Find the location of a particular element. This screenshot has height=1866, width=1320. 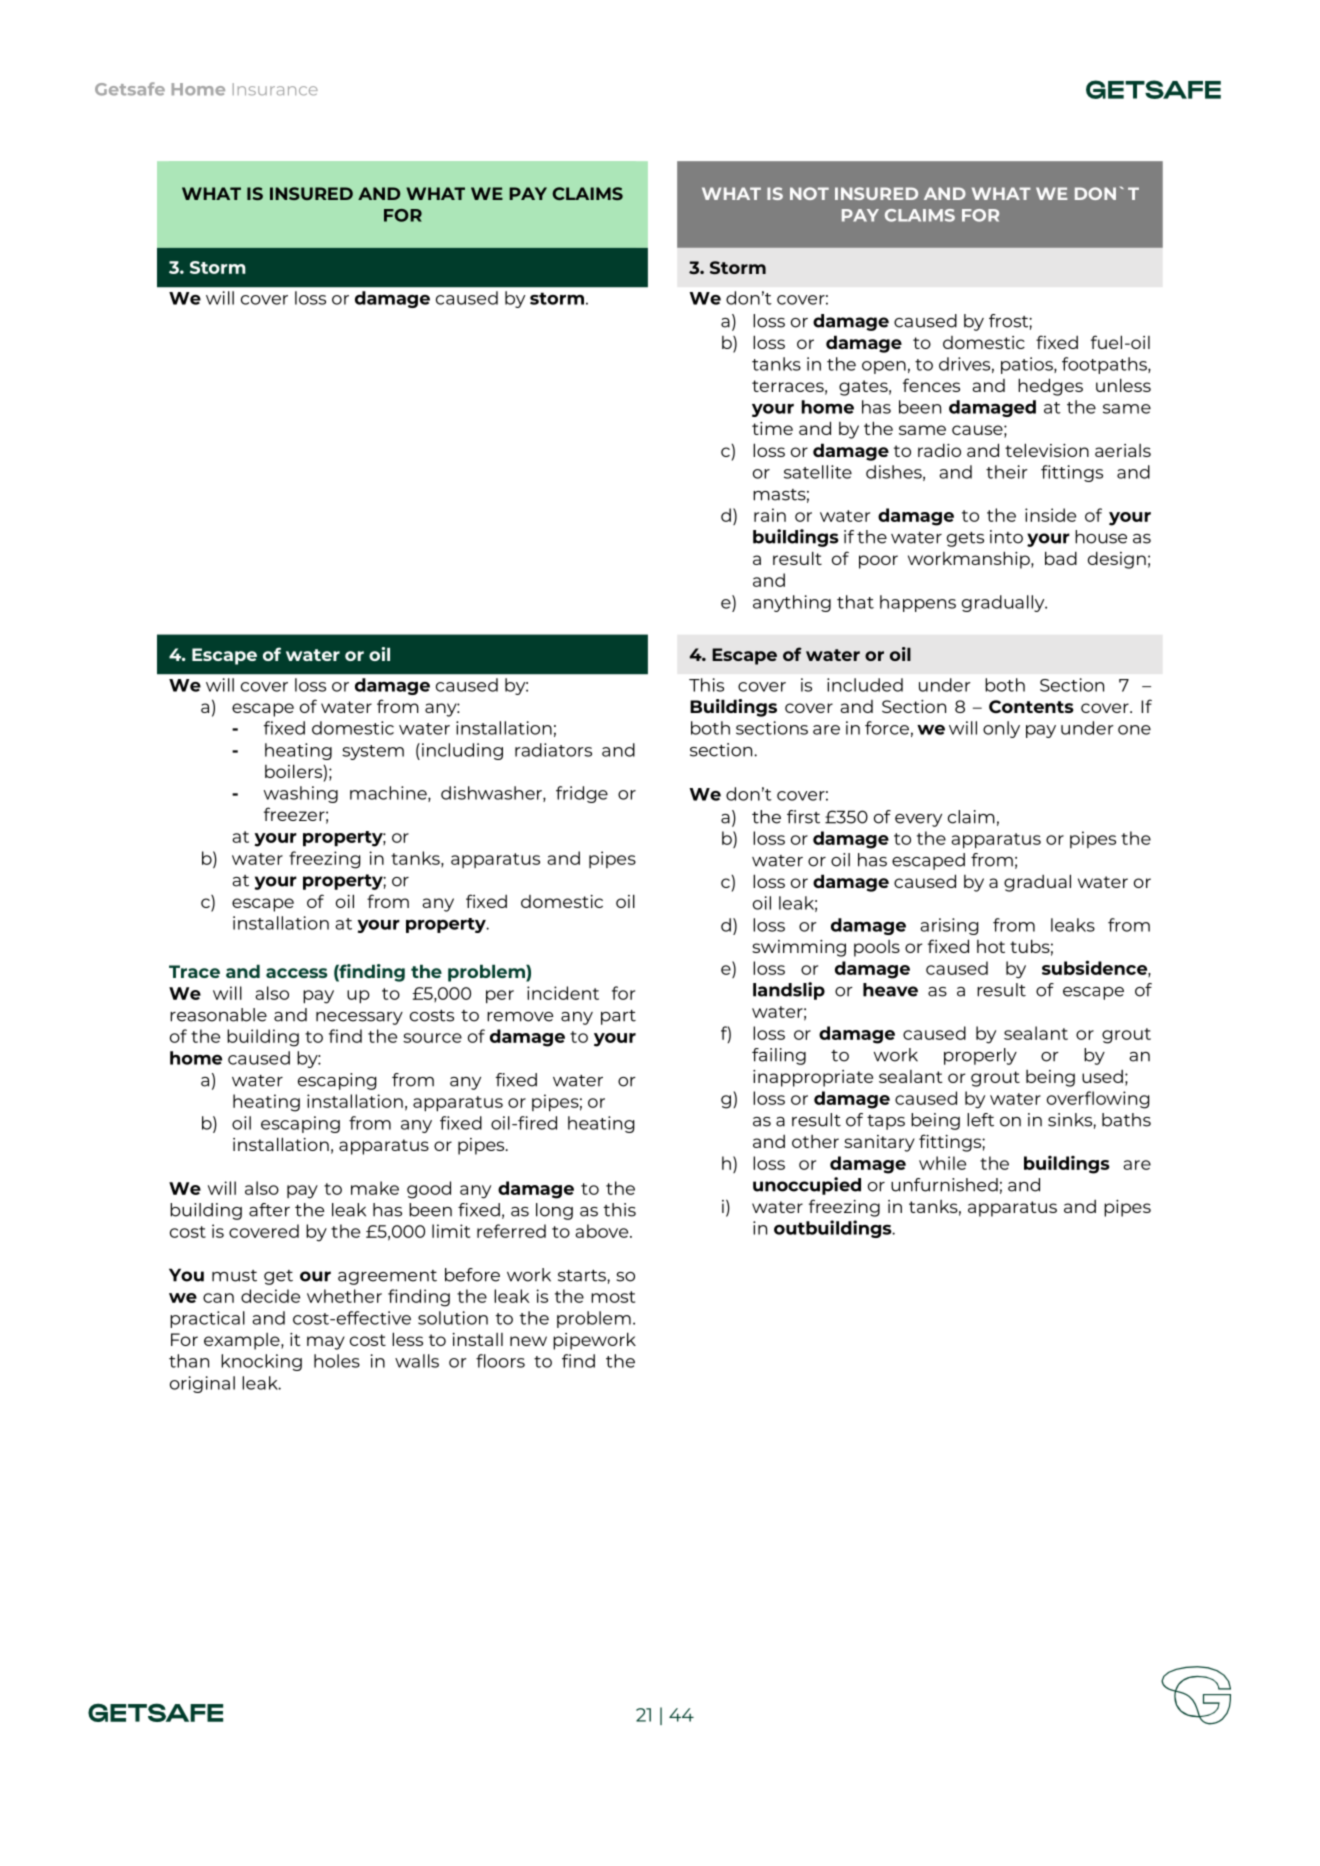

most is located at coordinates (613, 1297).
